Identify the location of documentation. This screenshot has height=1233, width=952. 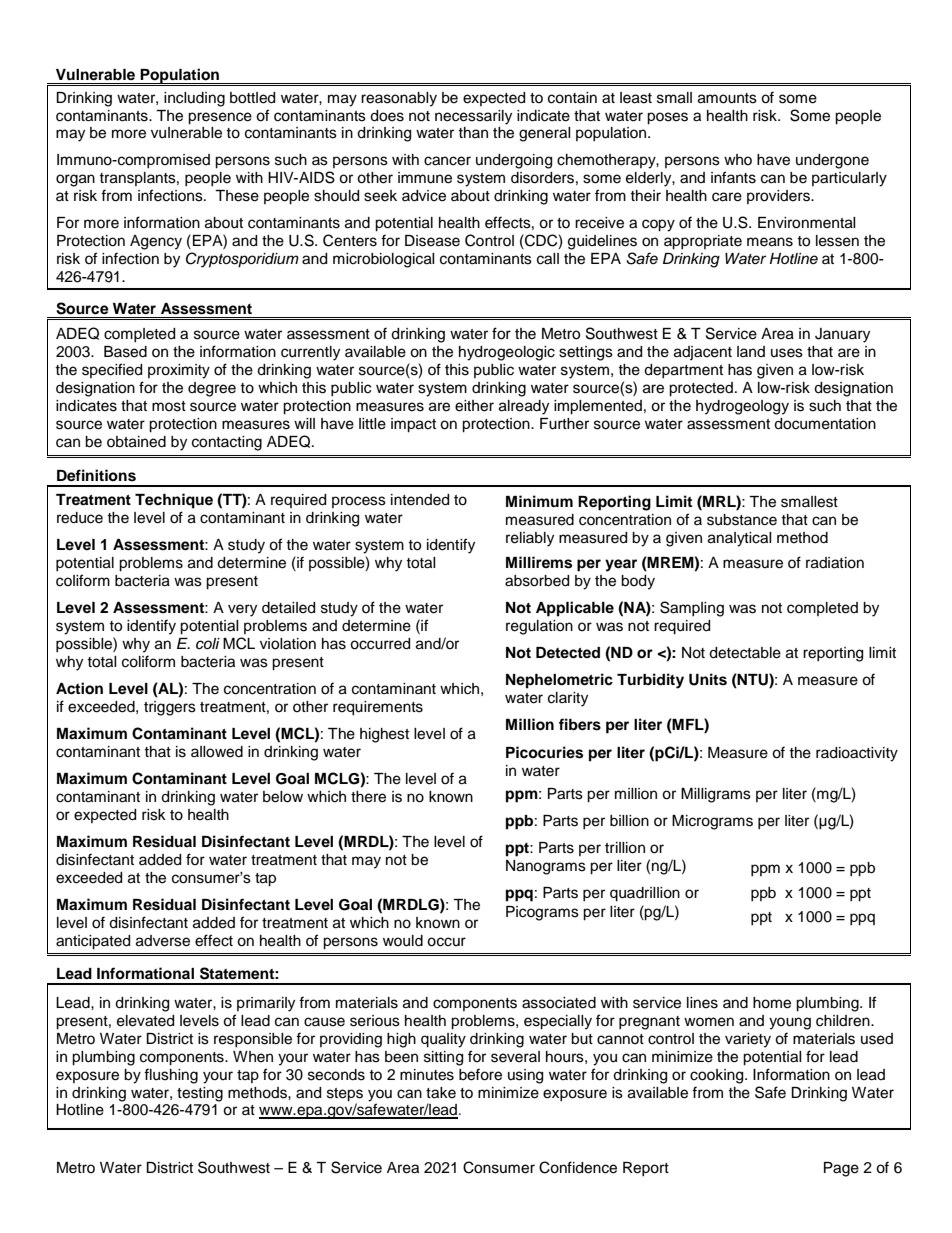
(825, 424).
